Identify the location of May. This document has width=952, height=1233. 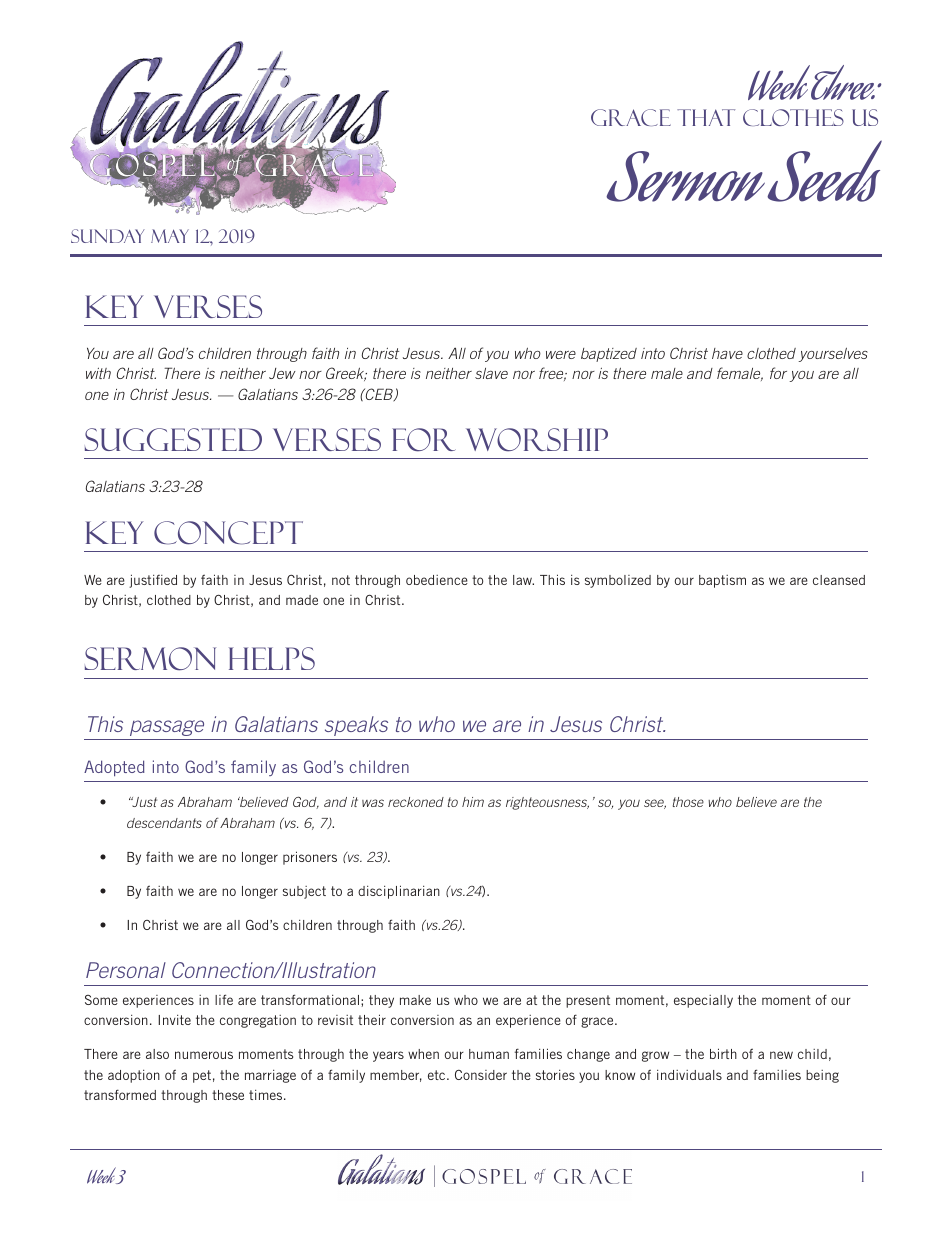
(170, 236).
